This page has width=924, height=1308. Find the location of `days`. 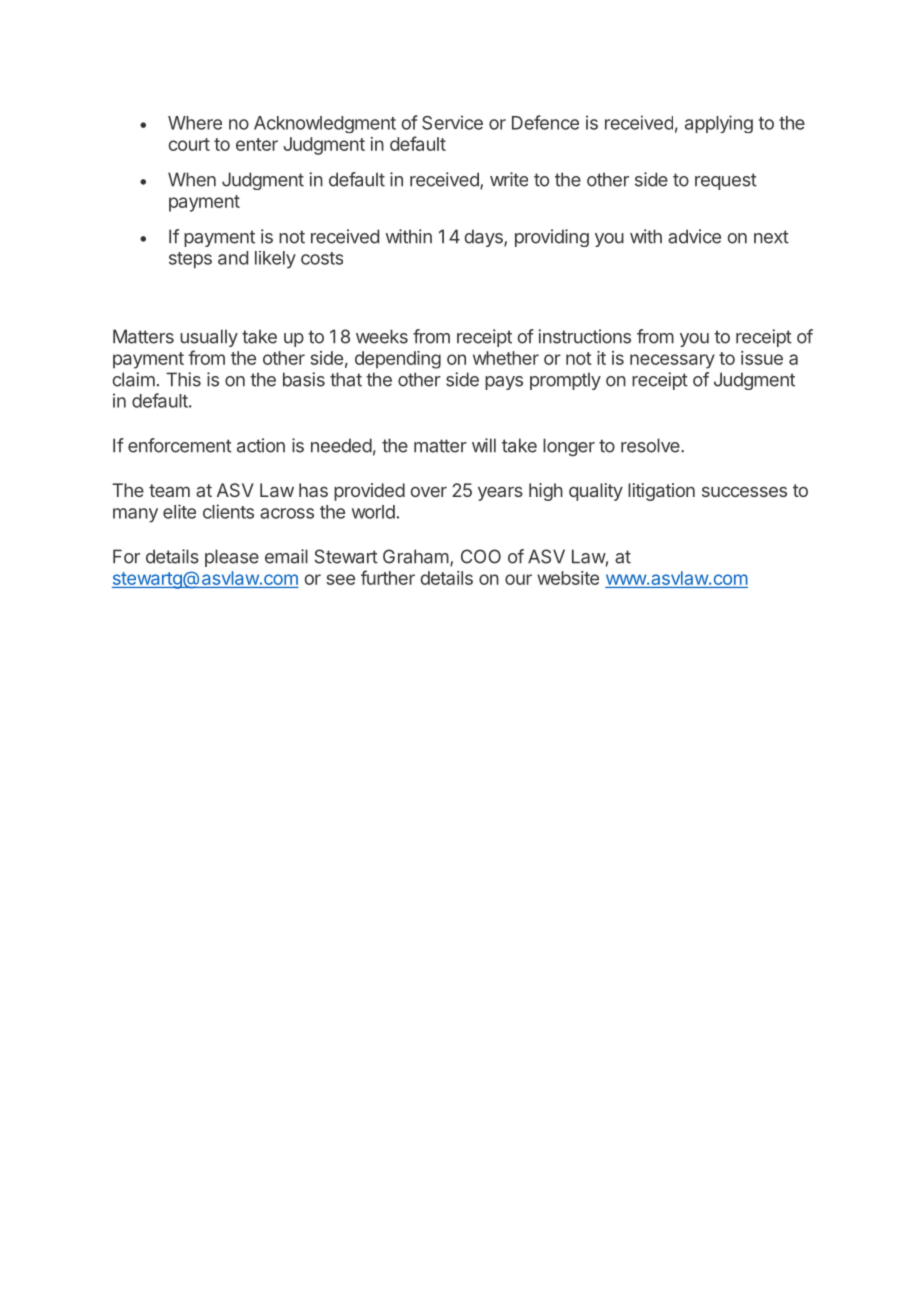

days is located at coordinates (484, 238).
